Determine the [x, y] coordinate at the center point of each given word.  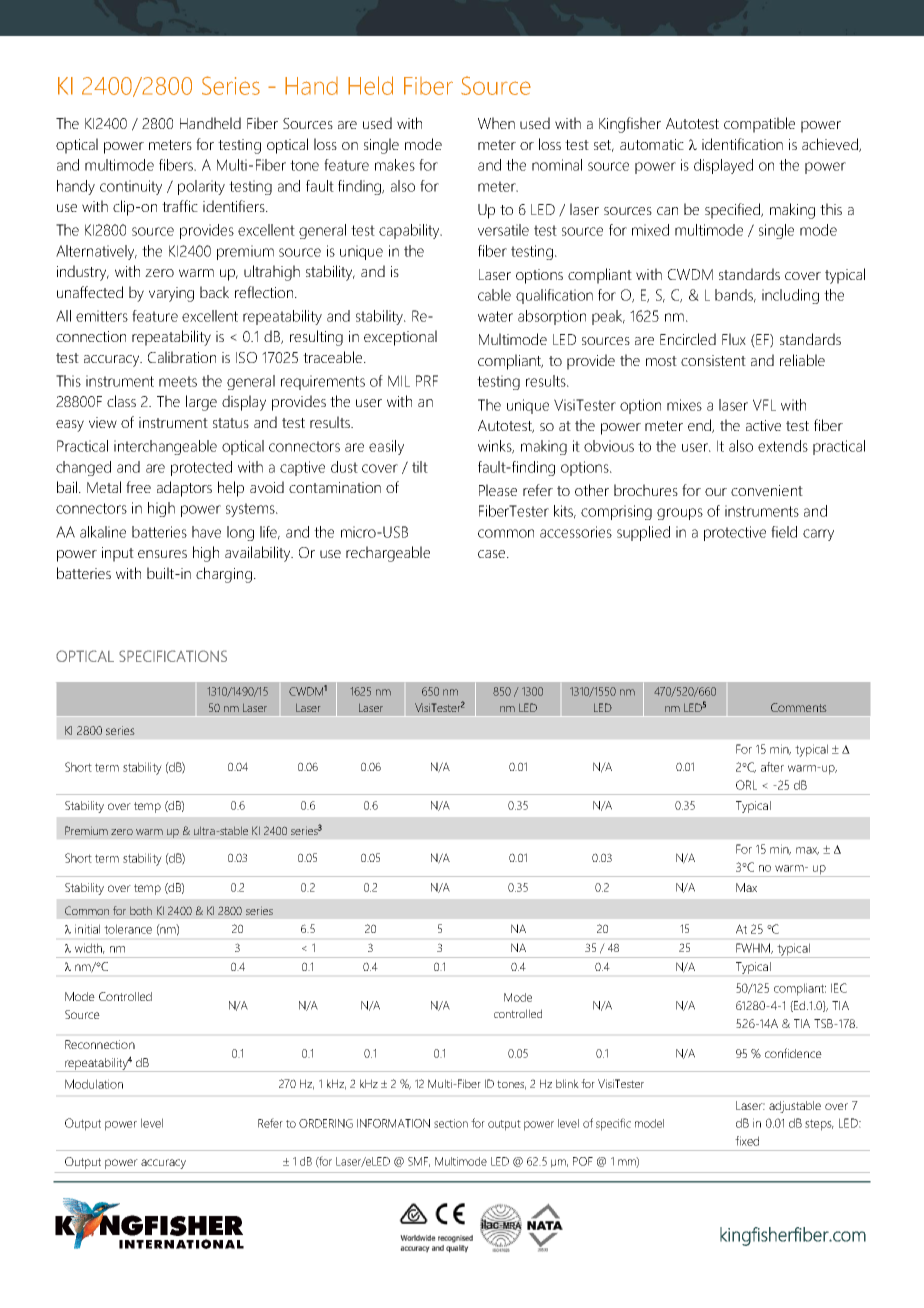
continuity [131, 187]
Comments [798, 707]
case [493, 554]
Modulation [94, 1084]
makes [395, 165]
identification [742, 144]
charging [224, 575]
